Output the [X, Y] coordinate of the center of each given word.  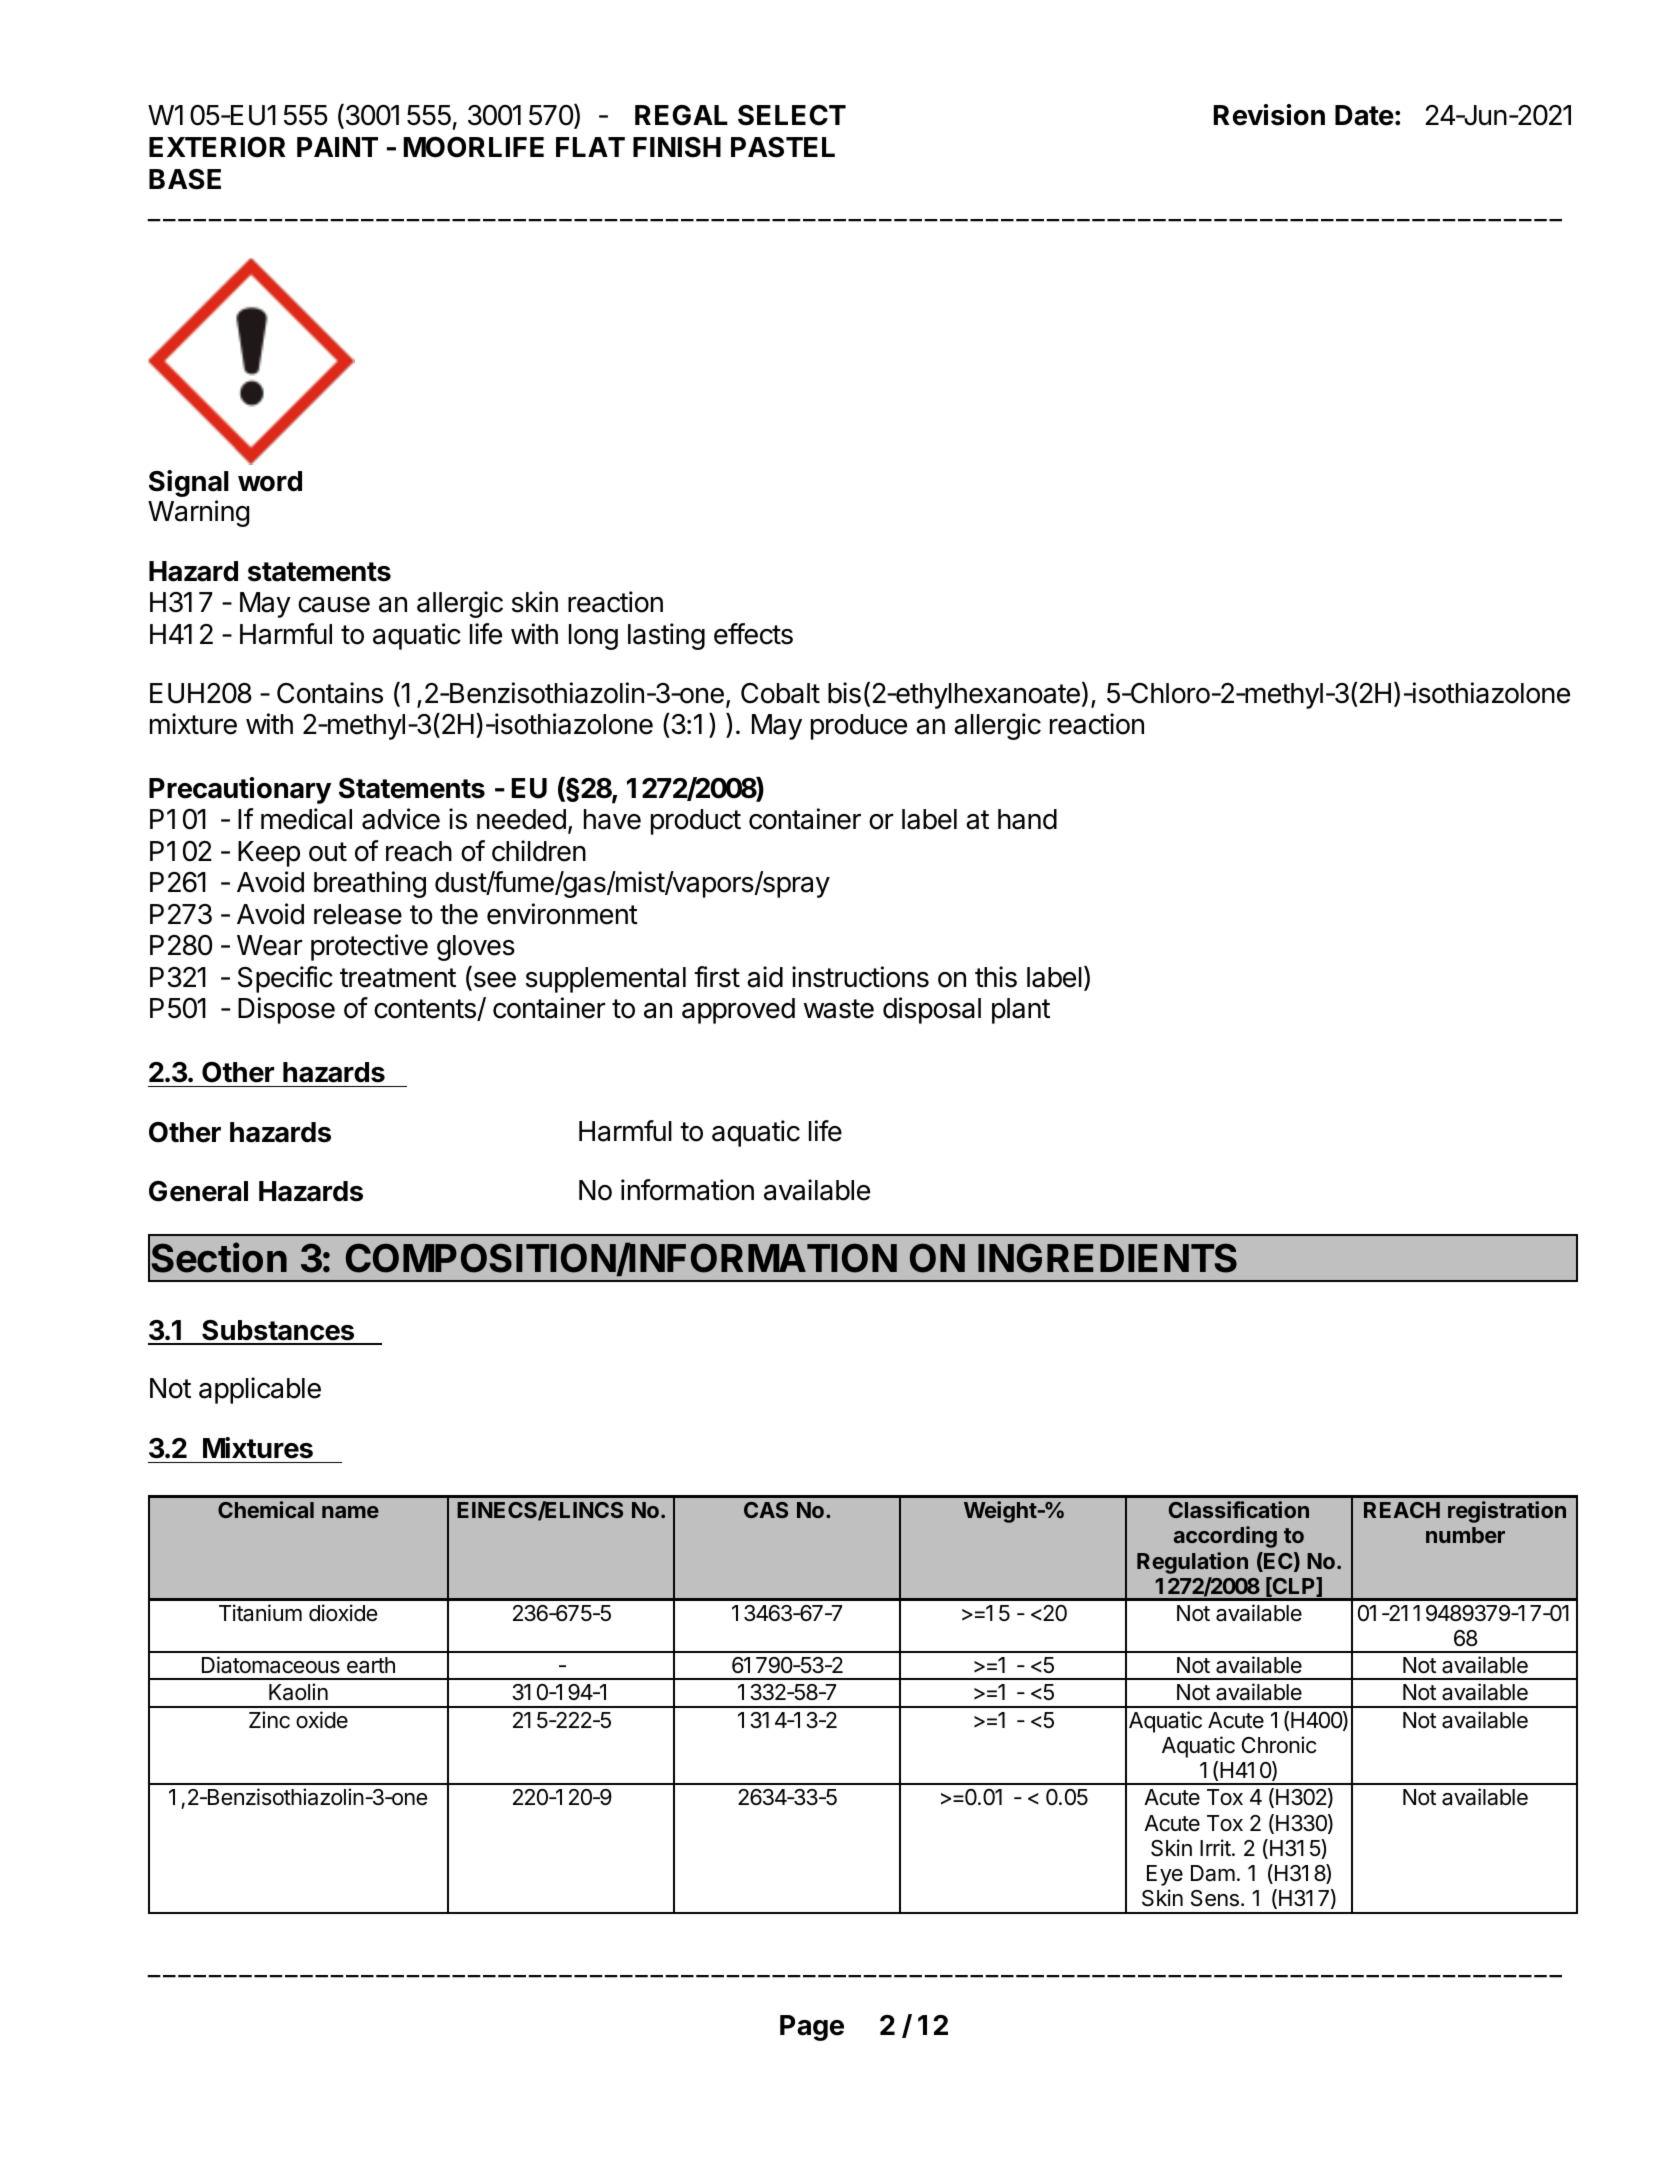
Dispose [286, 1010]
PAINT [337, 147]
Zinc [269, 1720]
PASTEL [783, 147]
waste [839, 1009]
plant [1021, 1011]
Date [1364, 115]
